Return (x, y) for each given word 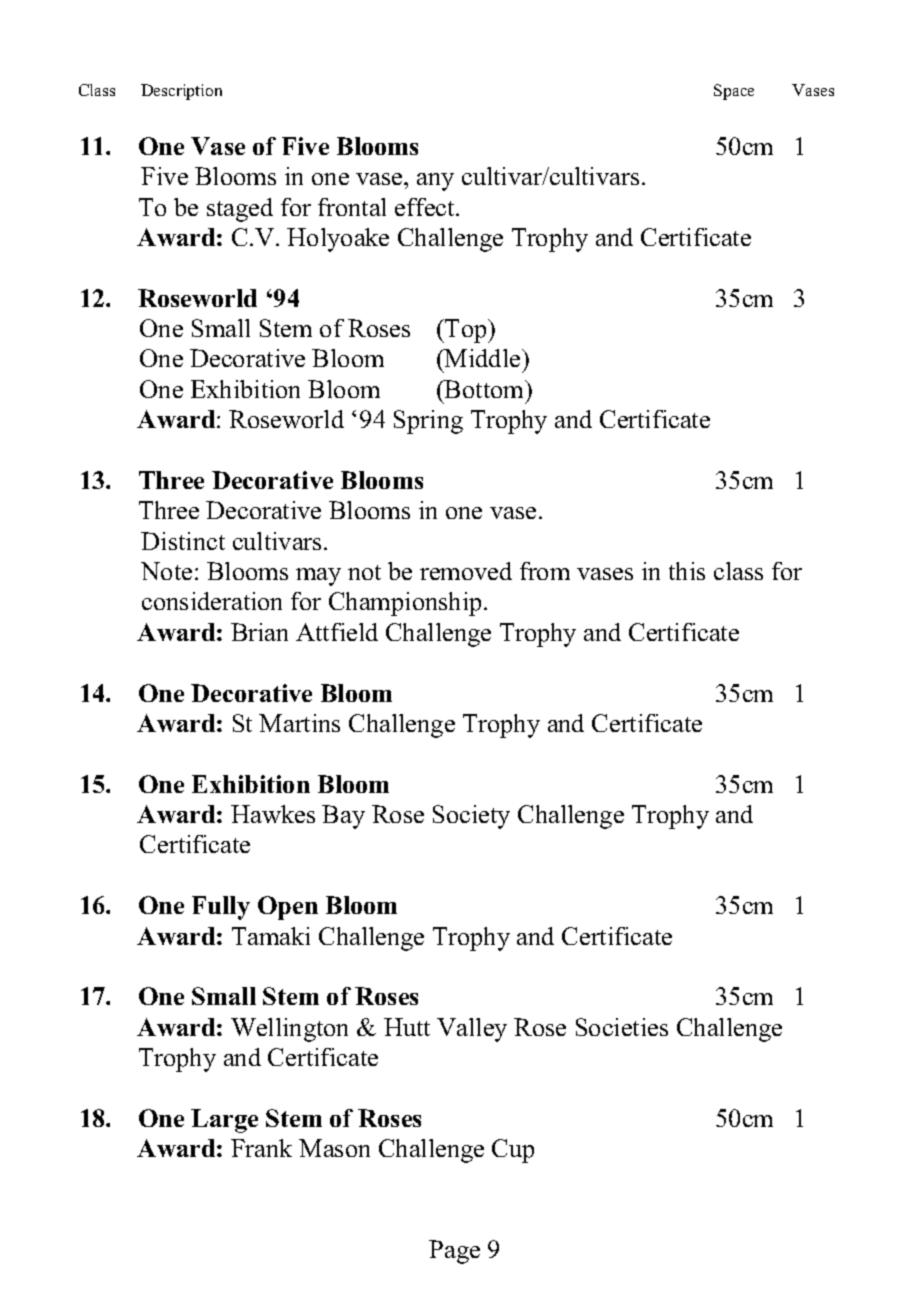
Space (734, 92)
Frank (261, 1148)
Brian (259, 632)
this (687, 571)
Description (181, 92)
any (435, 182)
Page (454, 1252)
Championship (405, 604)
